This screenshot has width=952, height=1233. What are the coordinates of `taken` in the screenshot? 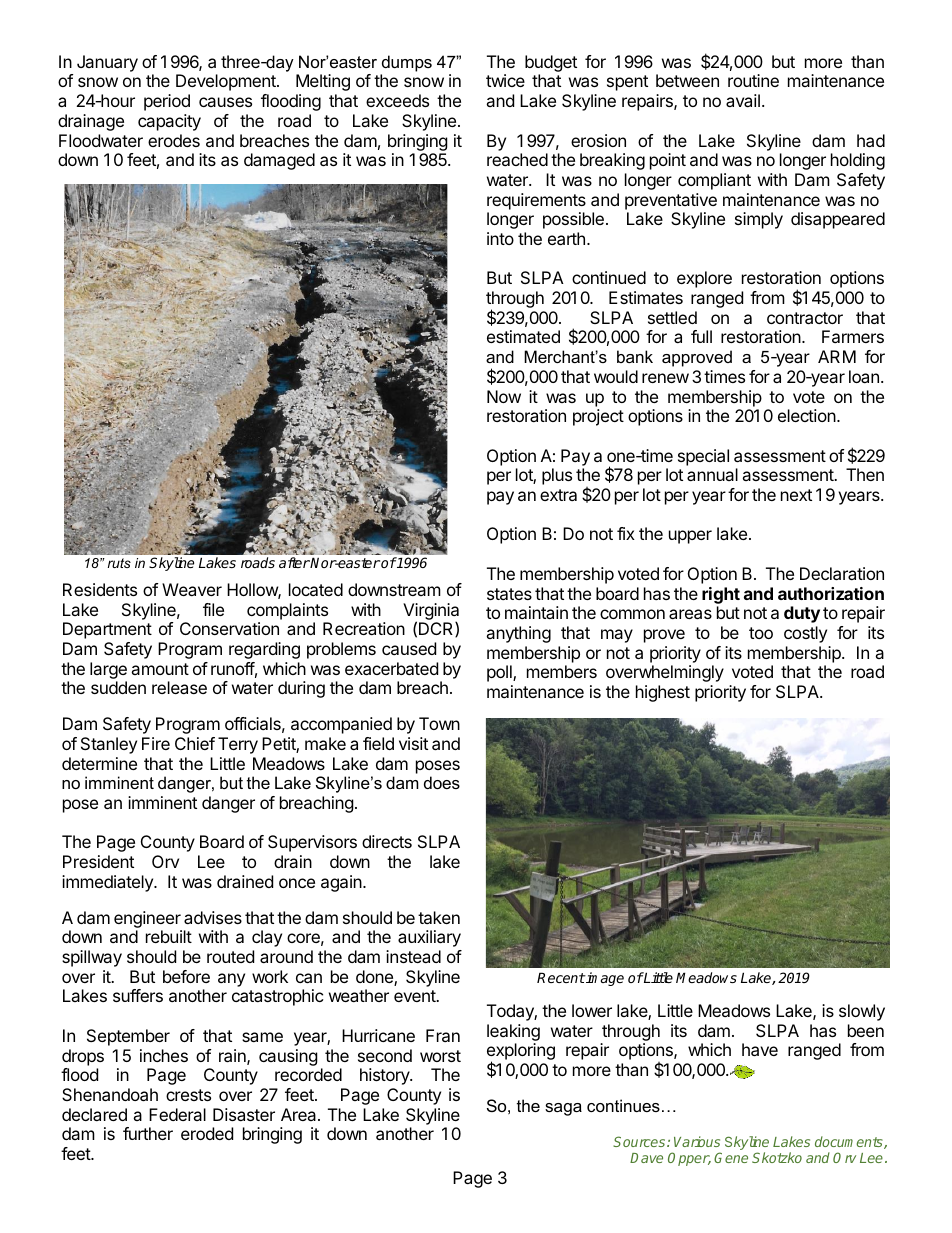 It's located at (439, 917).
